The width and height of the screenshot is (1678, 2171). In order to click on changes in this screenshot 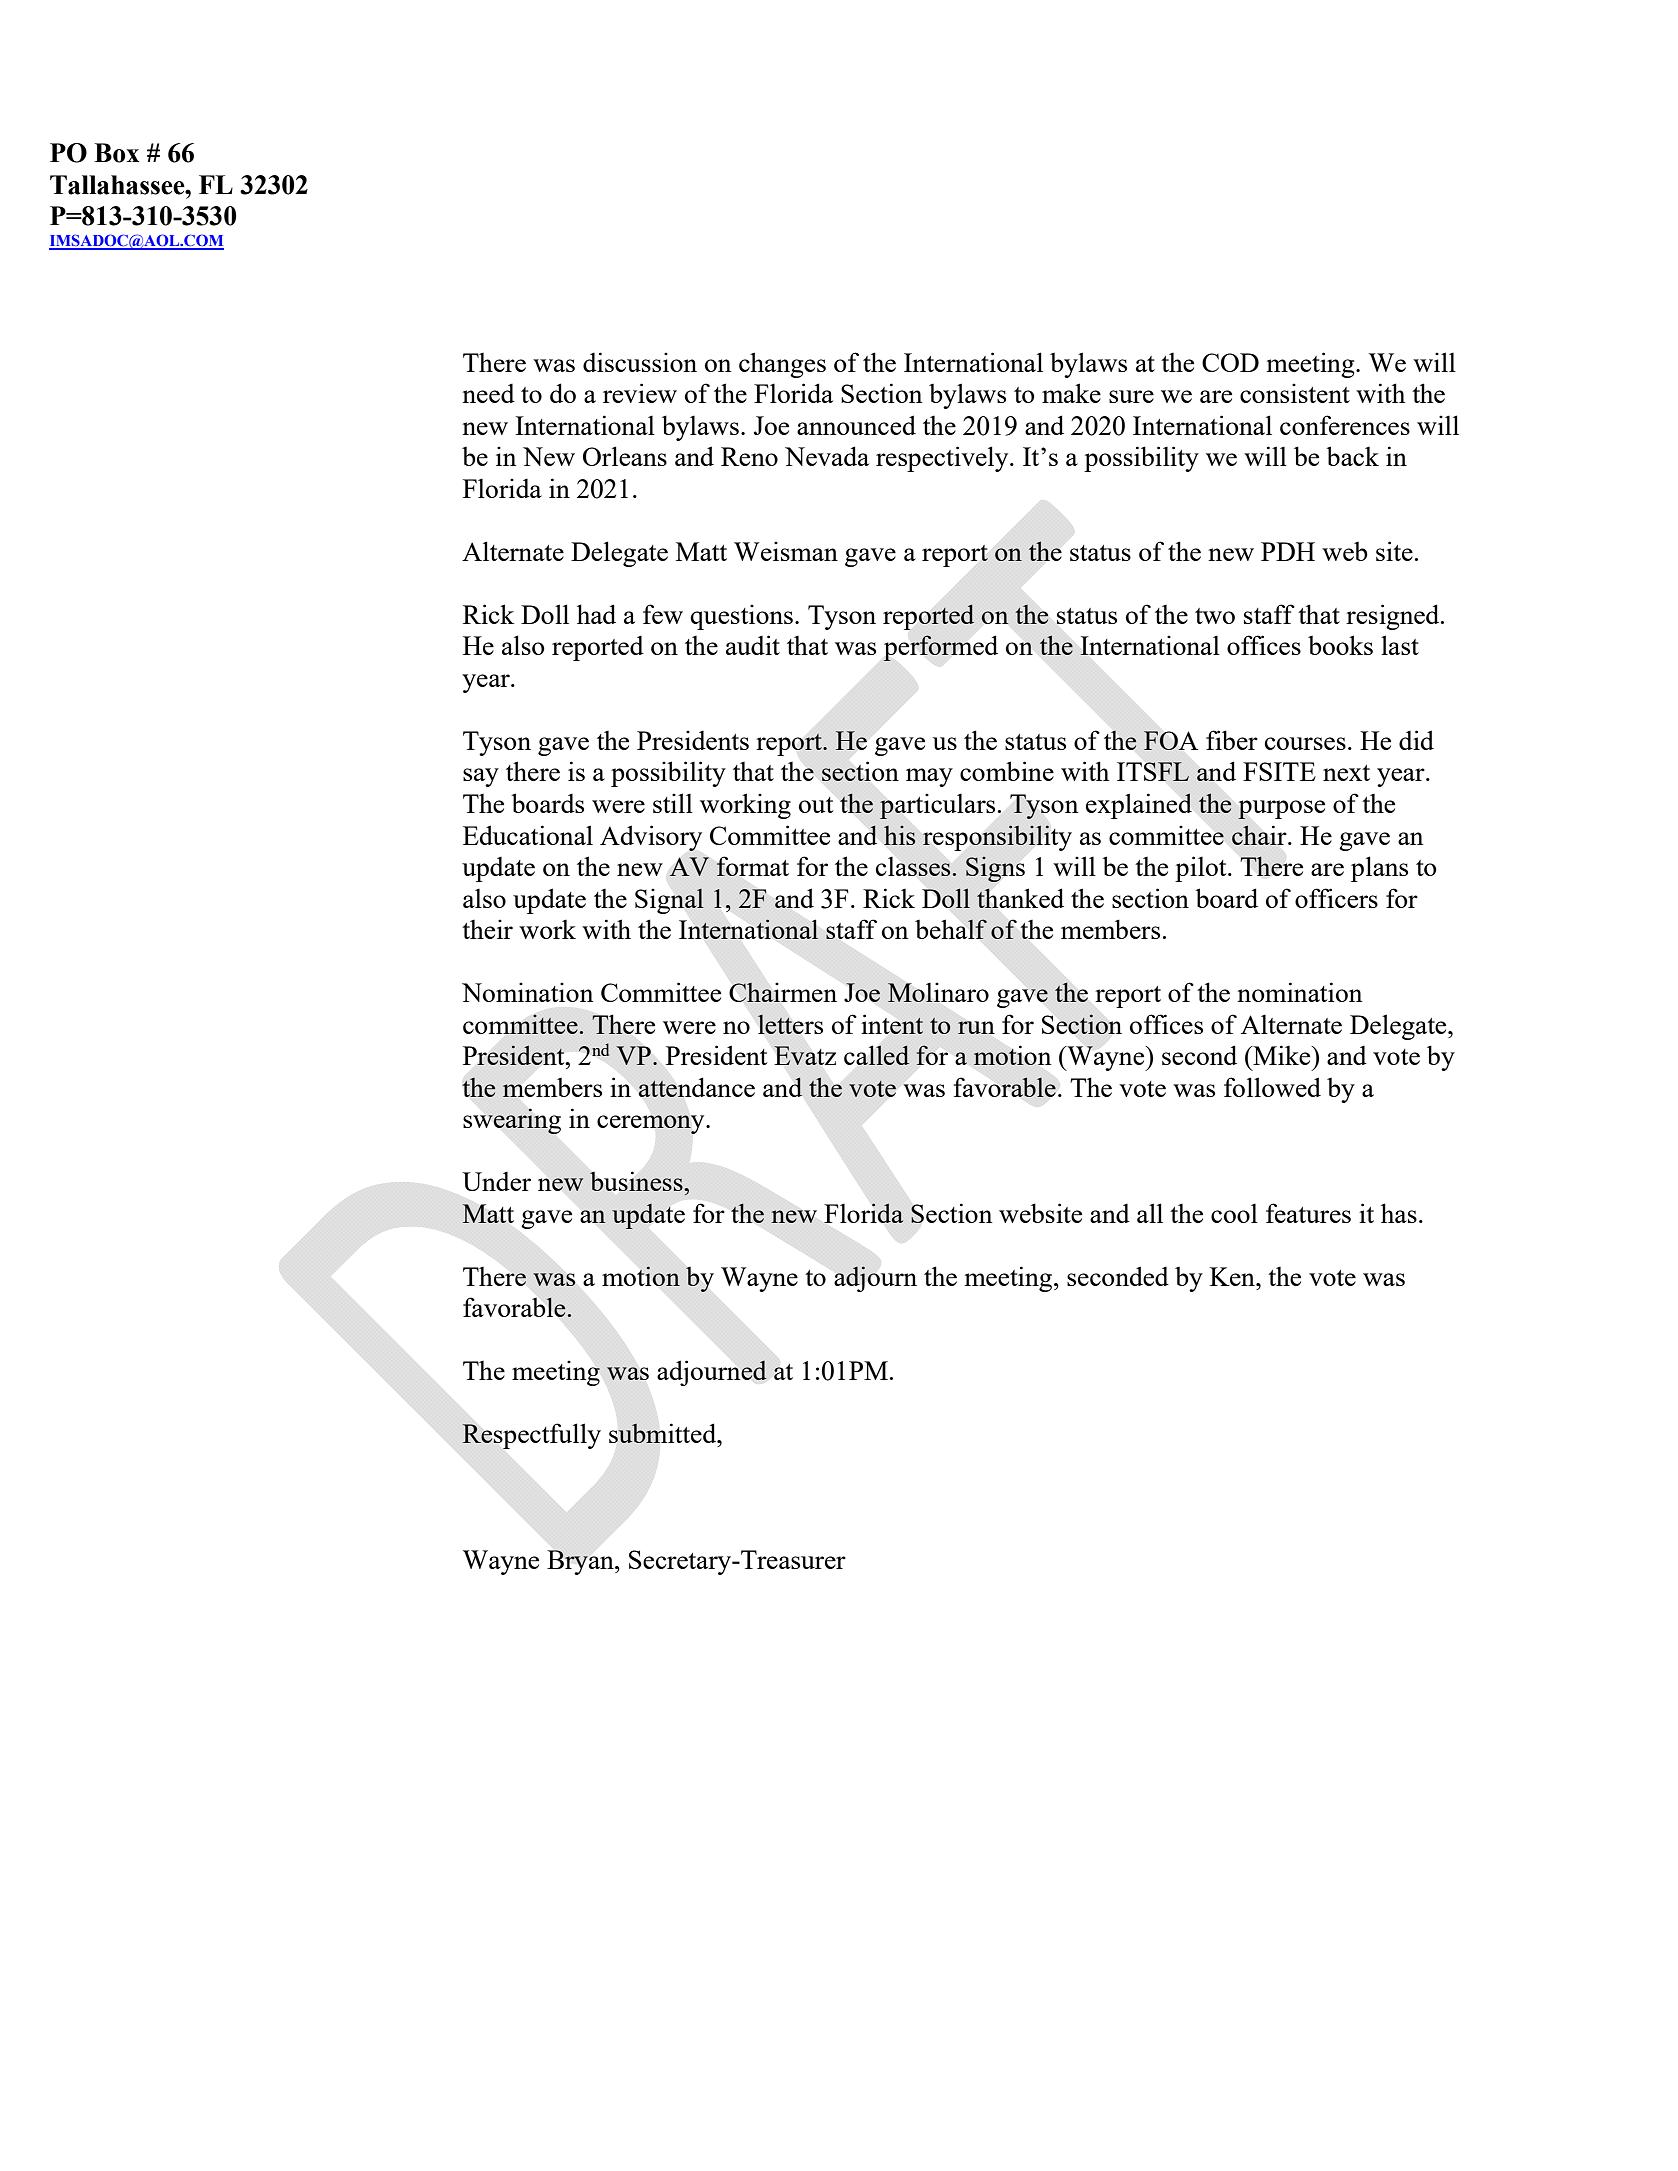, I will do `click(782, 365)`.
